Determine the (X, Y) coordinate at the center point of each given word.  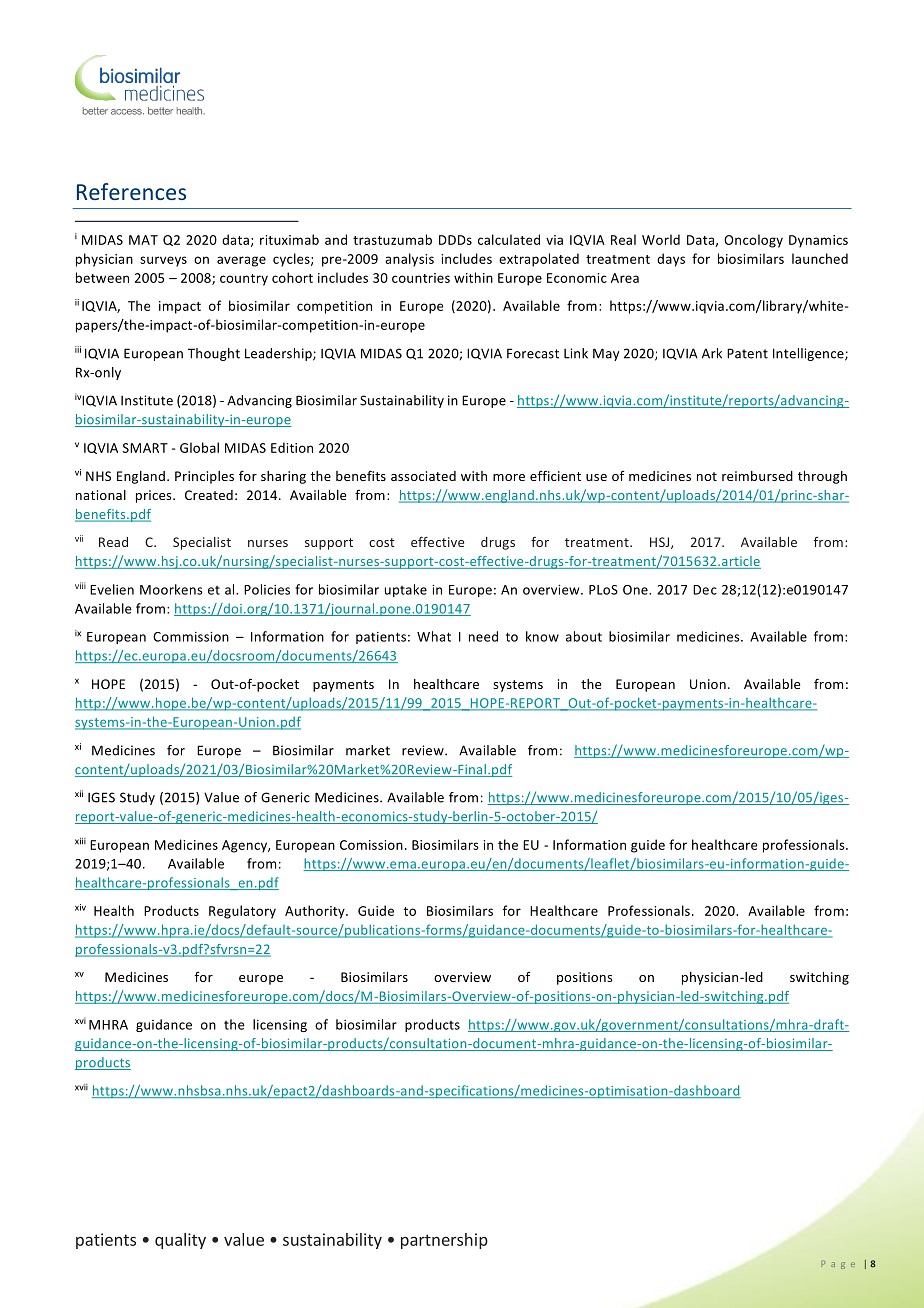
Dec (705, 590)
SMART (145, 448)
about (584, 636)
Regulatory (242, 912)
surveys (163, 261)
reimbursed (757, 476)
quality (180, 1241)
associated (423, 476)
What (434, 636)
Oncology (753, 241)
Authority (316, 912)
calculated (509, 239)
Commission (191, 637)
